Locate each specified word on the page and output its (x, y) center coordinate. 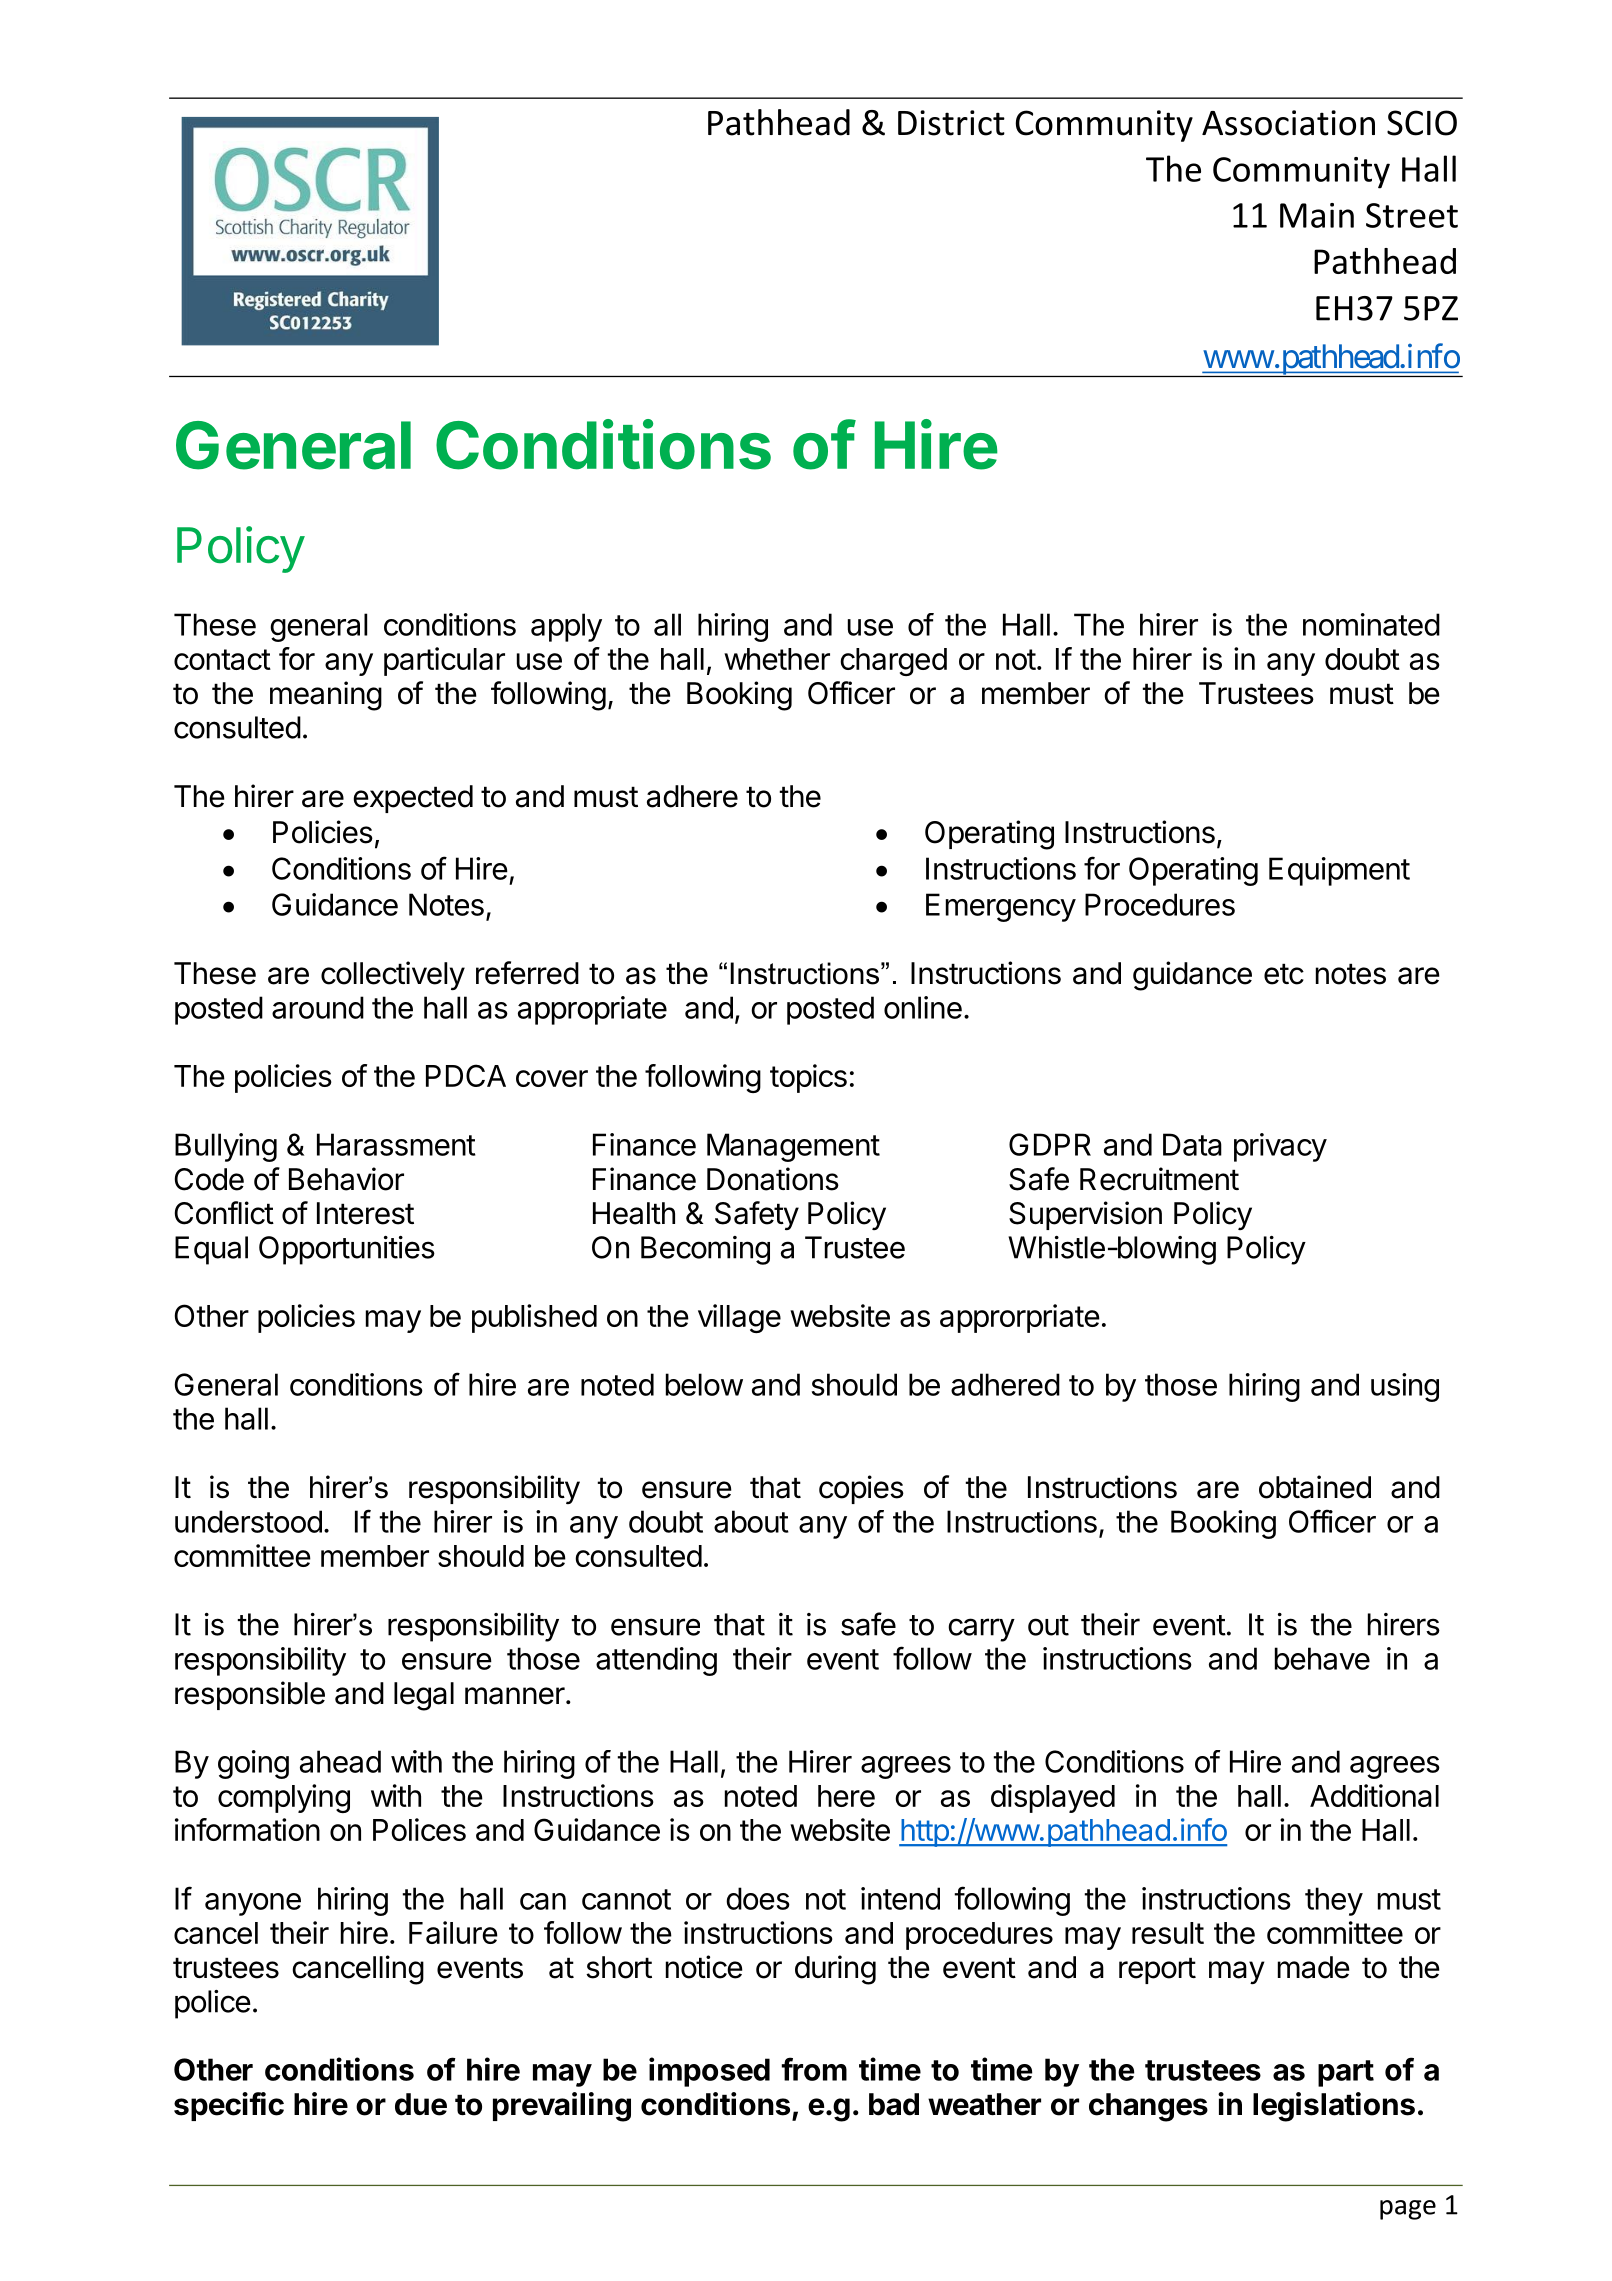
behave (1322, 1658)
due (421, 2104)
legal (424, 1696)
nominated (1371, 624)
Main (1317, 215)
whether (777, 659)
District (951, 123)
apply (566, 627)
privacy (1280, 1147)
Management (793, 1147)
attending (656, 1661)
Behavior (346, 1179)
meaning (326, 696)
